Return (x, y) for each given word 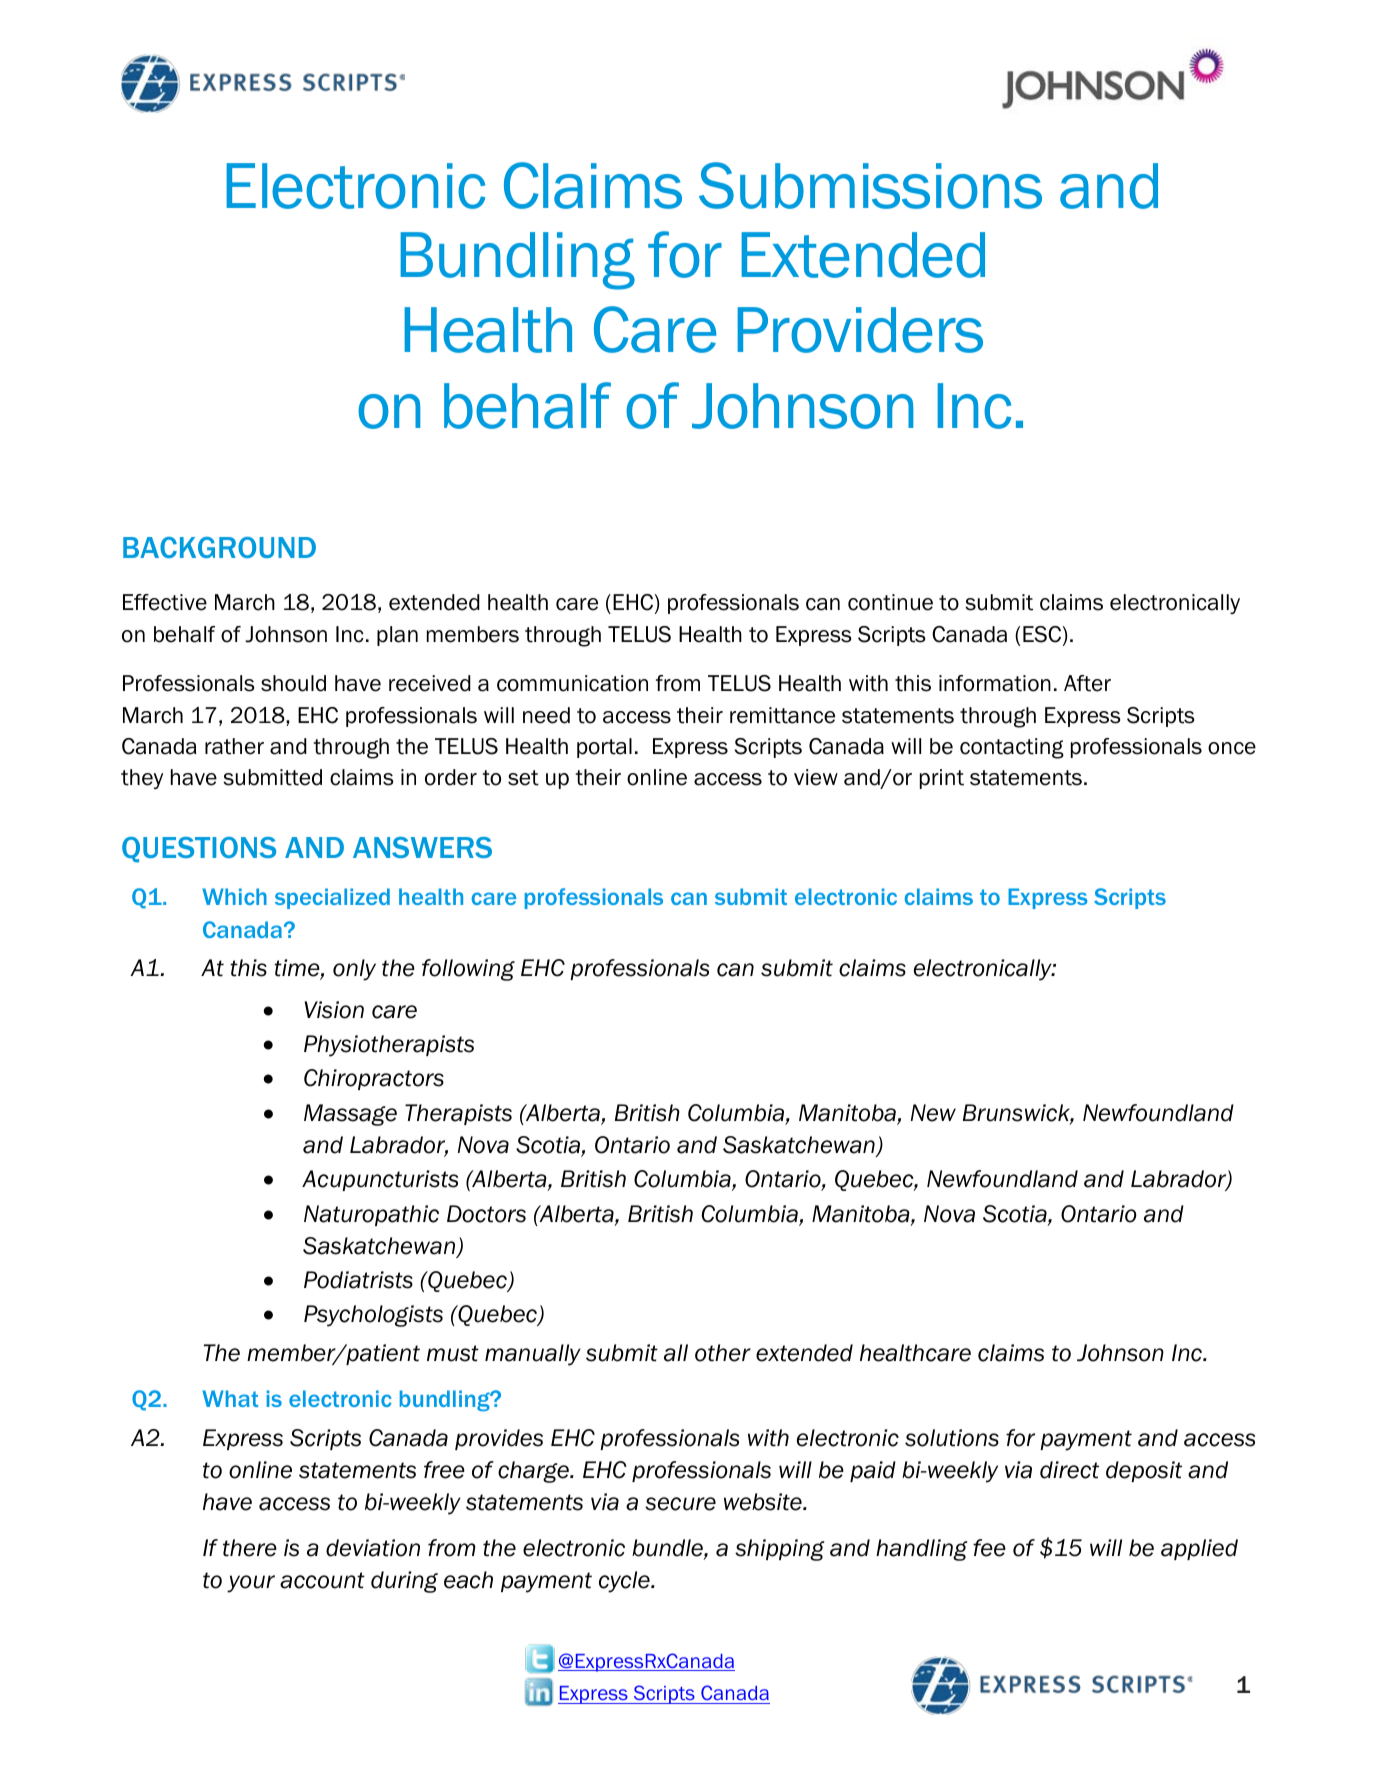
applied (1199, 1549)
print (942, 779)
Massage (350, 1115)
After (1087, 683)
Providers (860, 330)
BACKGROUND (219, 547)
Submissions (870, 185)
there (250, 1548)
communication (572, 683)
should (293, 683)
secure (680, 1504)
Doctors (486, 1214)
